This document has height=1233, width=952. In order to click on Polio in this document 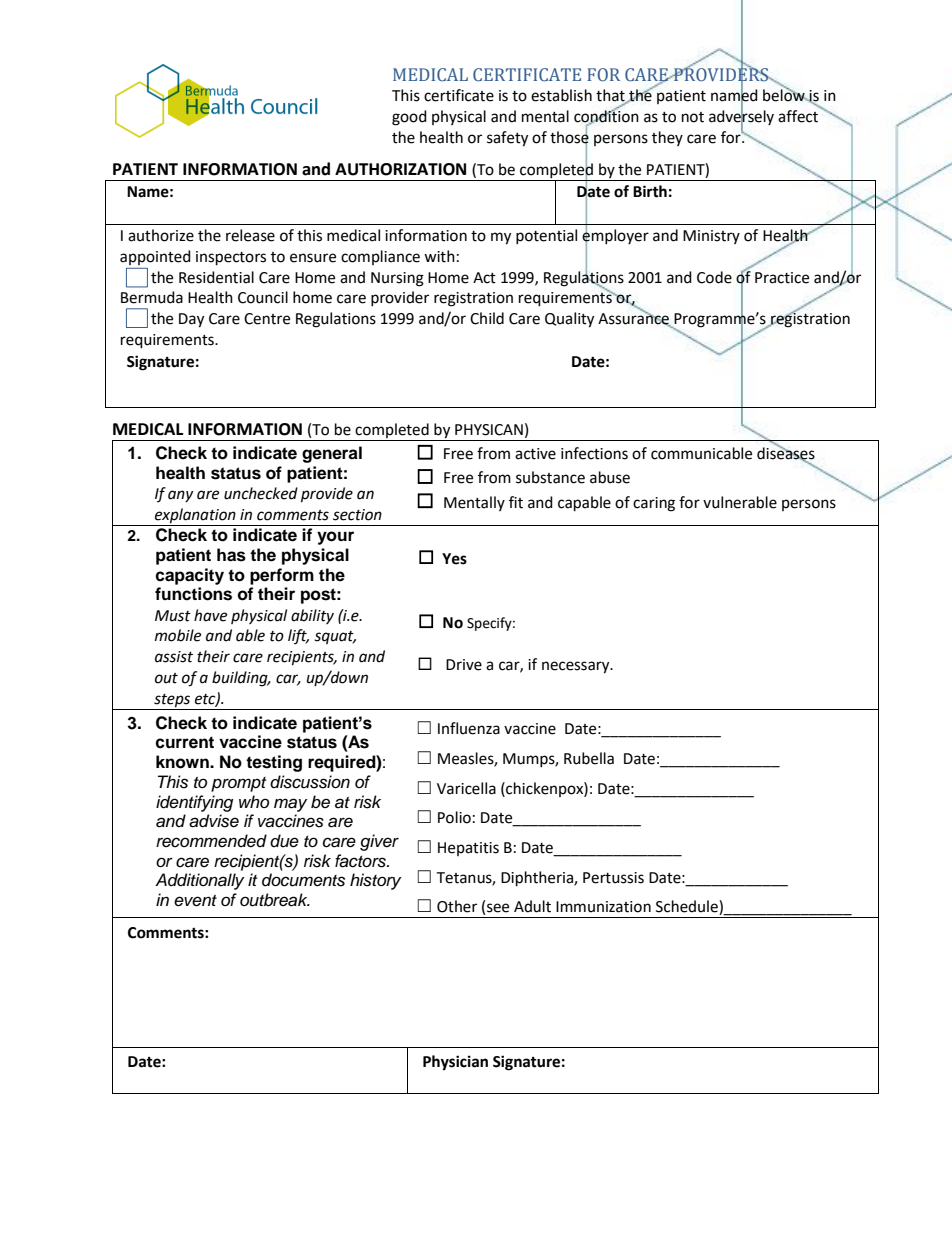, I will do `click(454, 817)`.
